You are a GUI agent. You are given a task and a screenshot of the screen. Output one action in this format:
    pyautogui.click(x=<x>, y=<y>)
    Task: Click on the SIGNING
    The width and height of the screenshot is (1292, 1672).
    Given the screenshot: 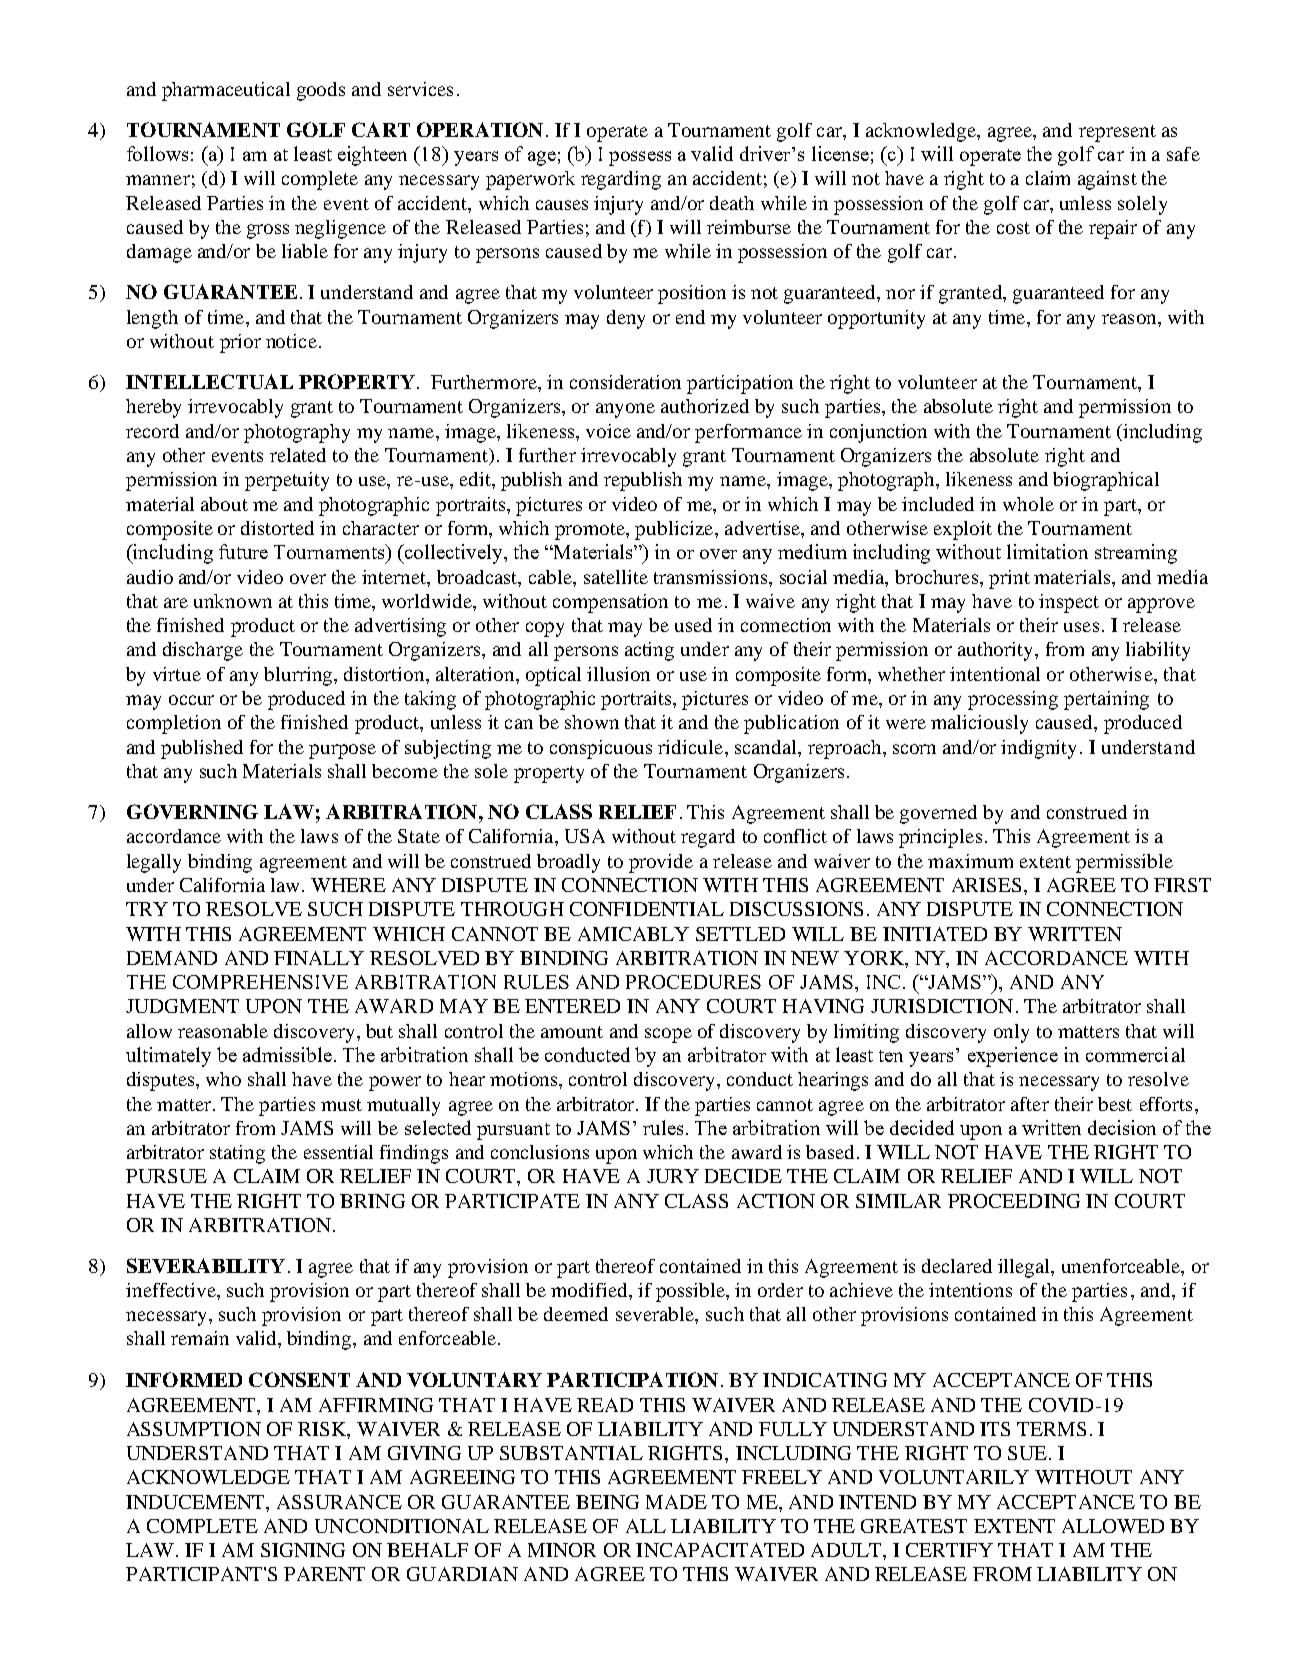 What is the action you would take?
    pyautogui.click(x=303, y=1550)
